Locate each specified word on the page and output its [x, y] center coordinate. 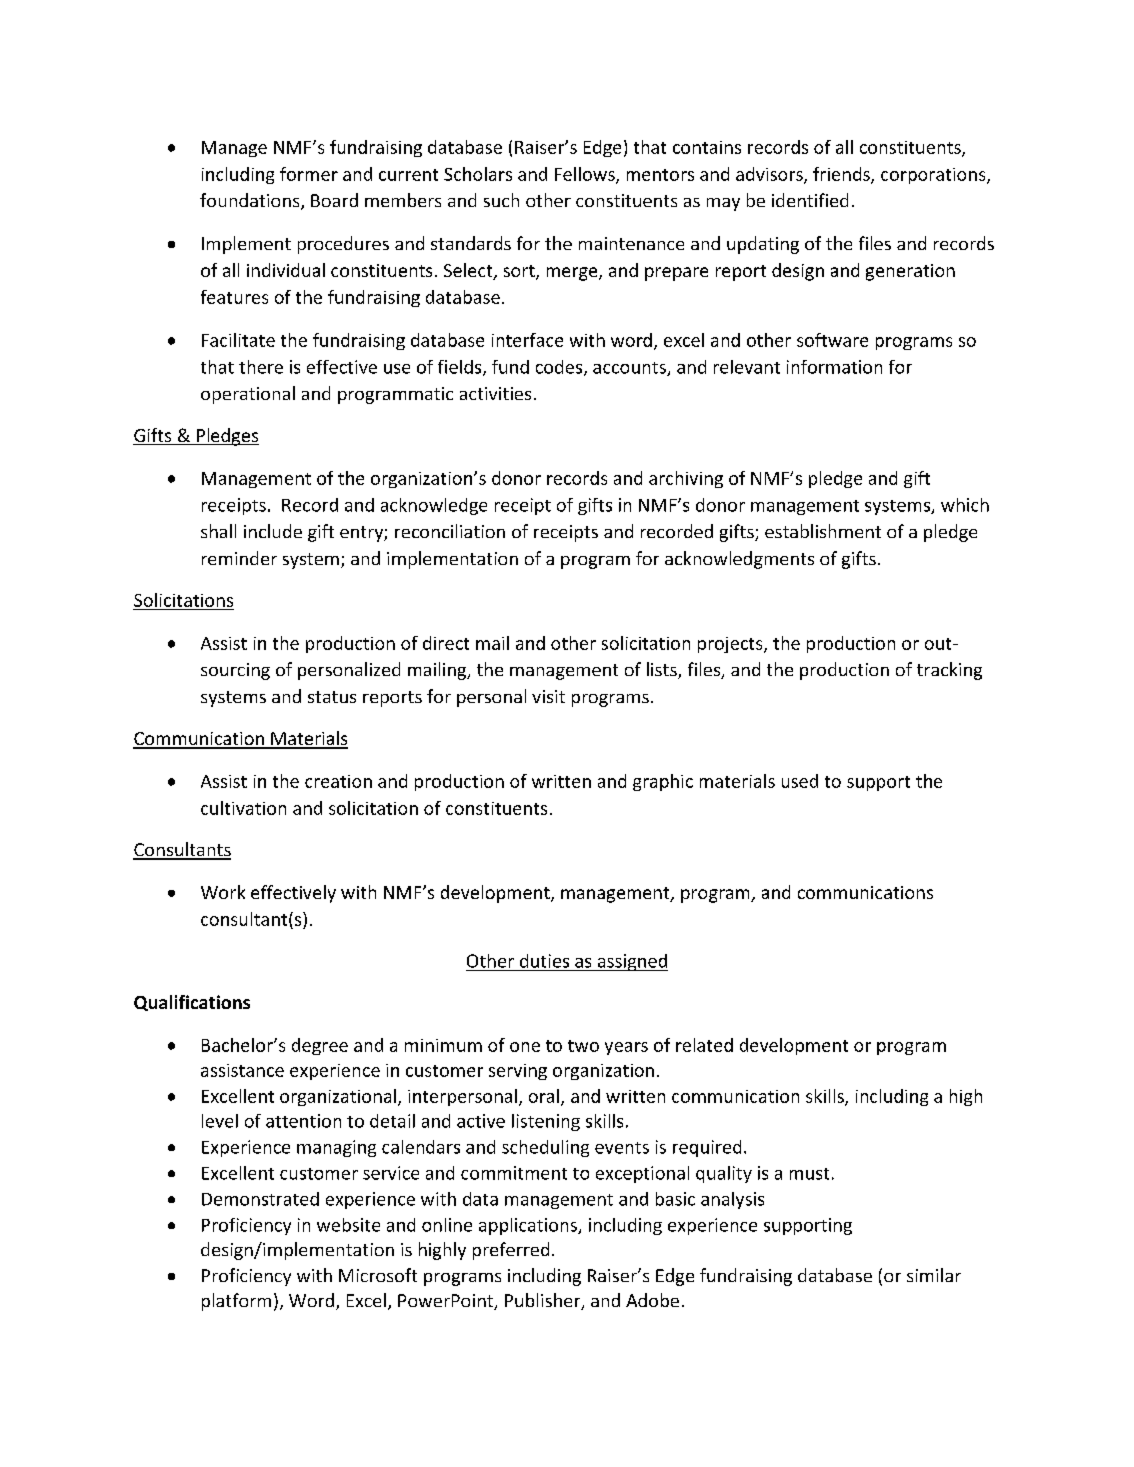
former [309, 174]
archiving [686, 479]
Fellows [586, 175]
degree [320, 1046]
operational [248, 395]
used [800, 781]
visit [548, 696]
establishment [823, 531]
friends [842, 175]
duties [544, 961]
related [704, 1045]
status [332, 697]
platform [236, 1302]
